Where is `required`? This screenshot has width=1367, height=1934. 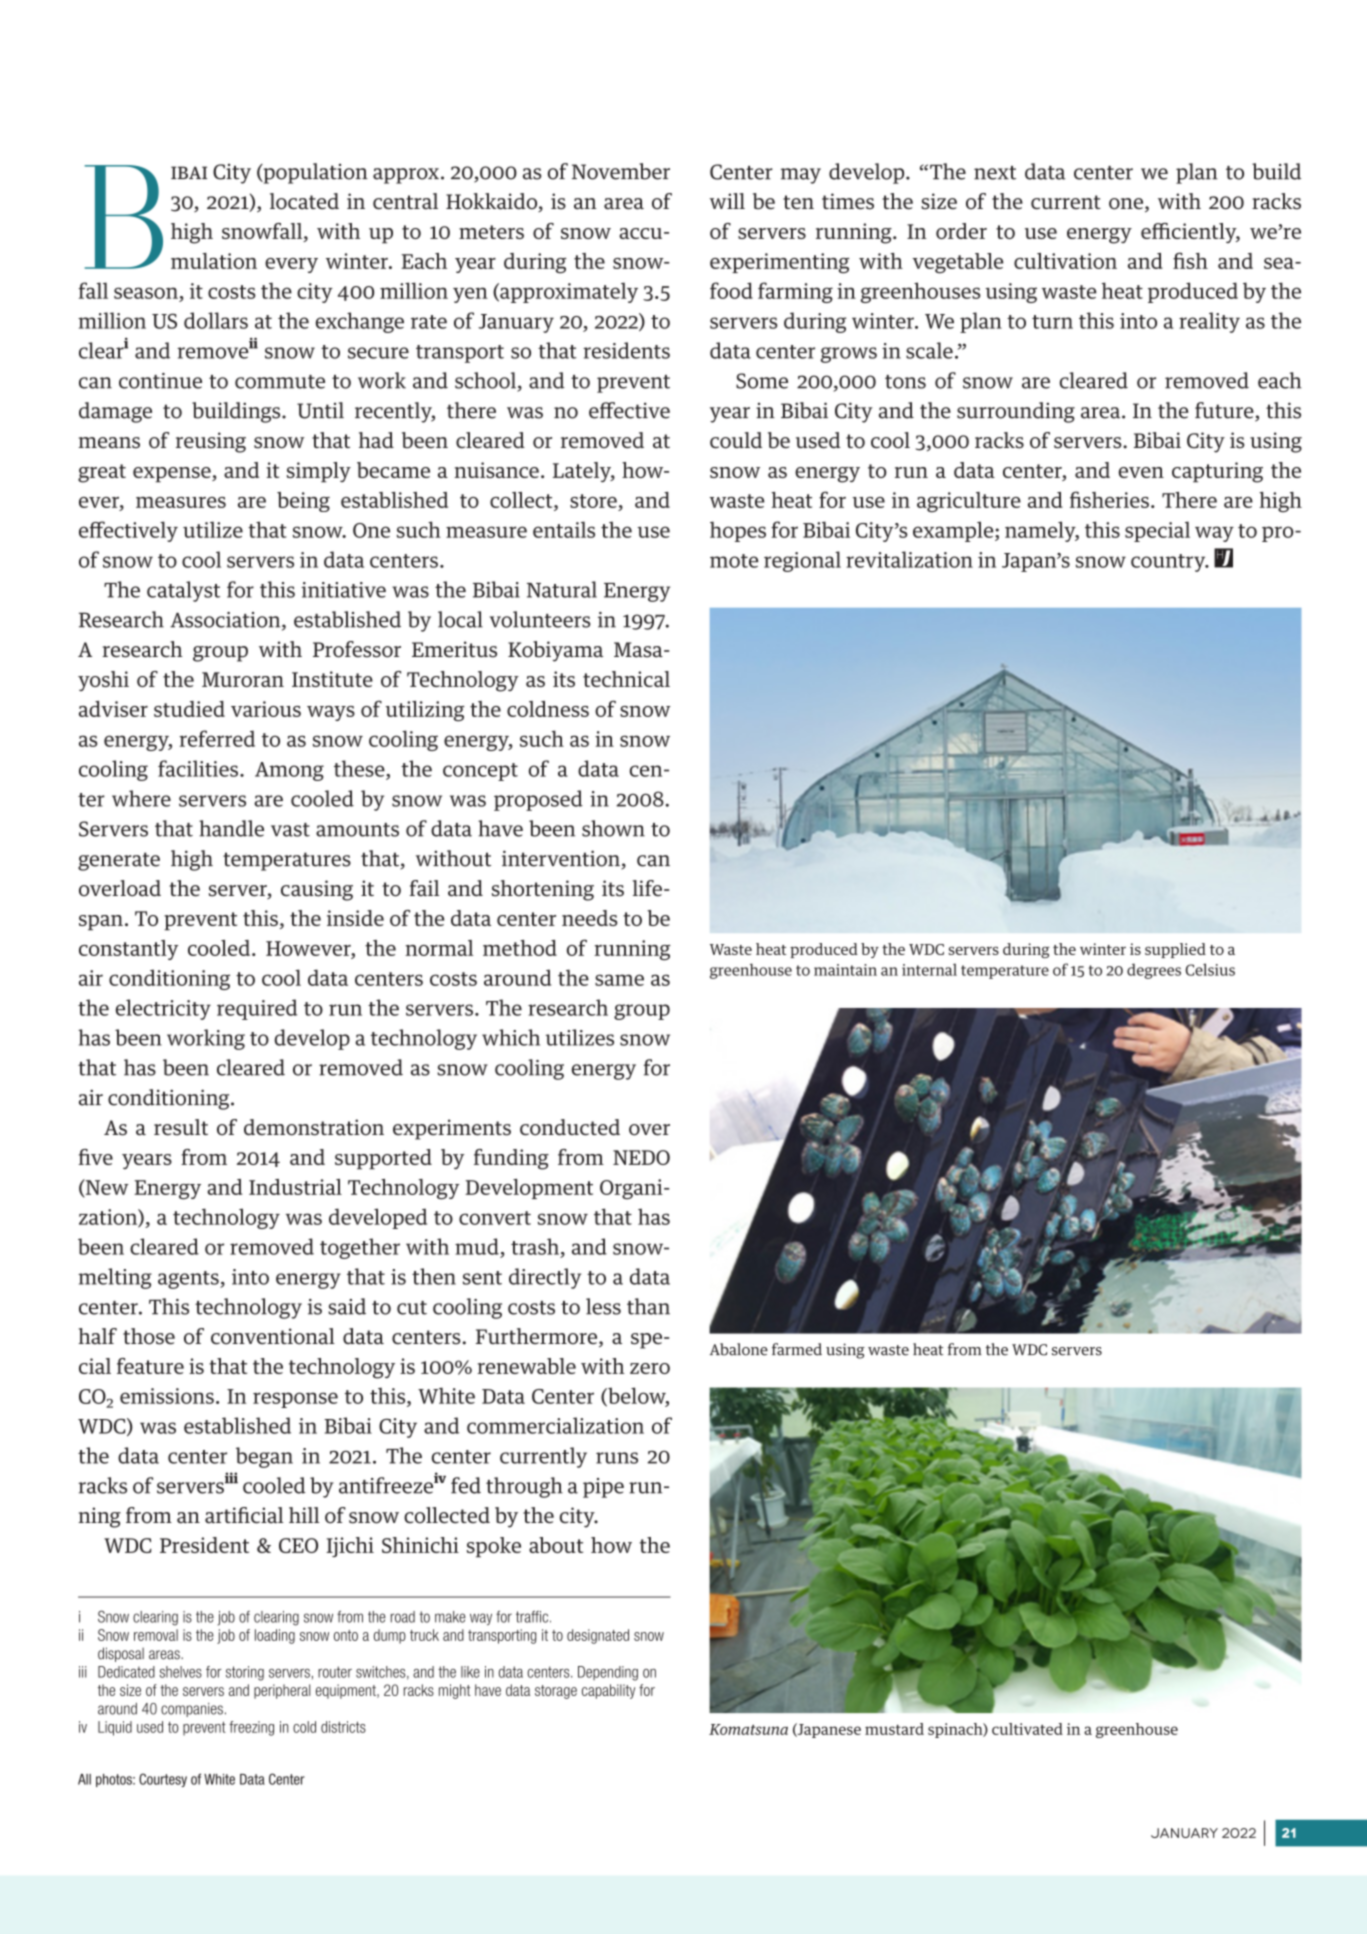
required is located at coordinates (257, 1009).
